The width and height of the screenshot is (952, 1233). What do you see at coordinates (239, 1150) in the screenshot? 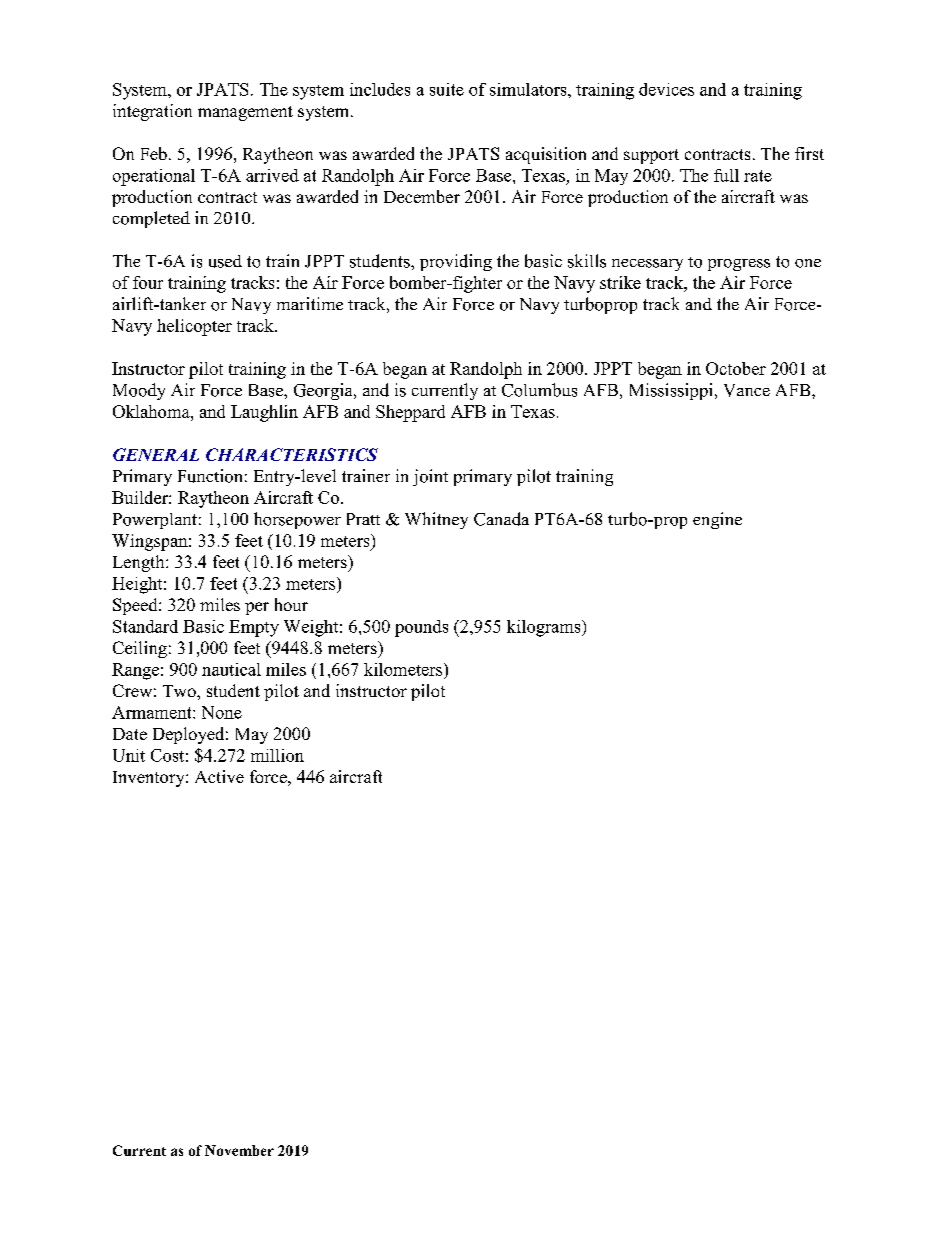
I see `November` at bounding box center [239, 1150].
